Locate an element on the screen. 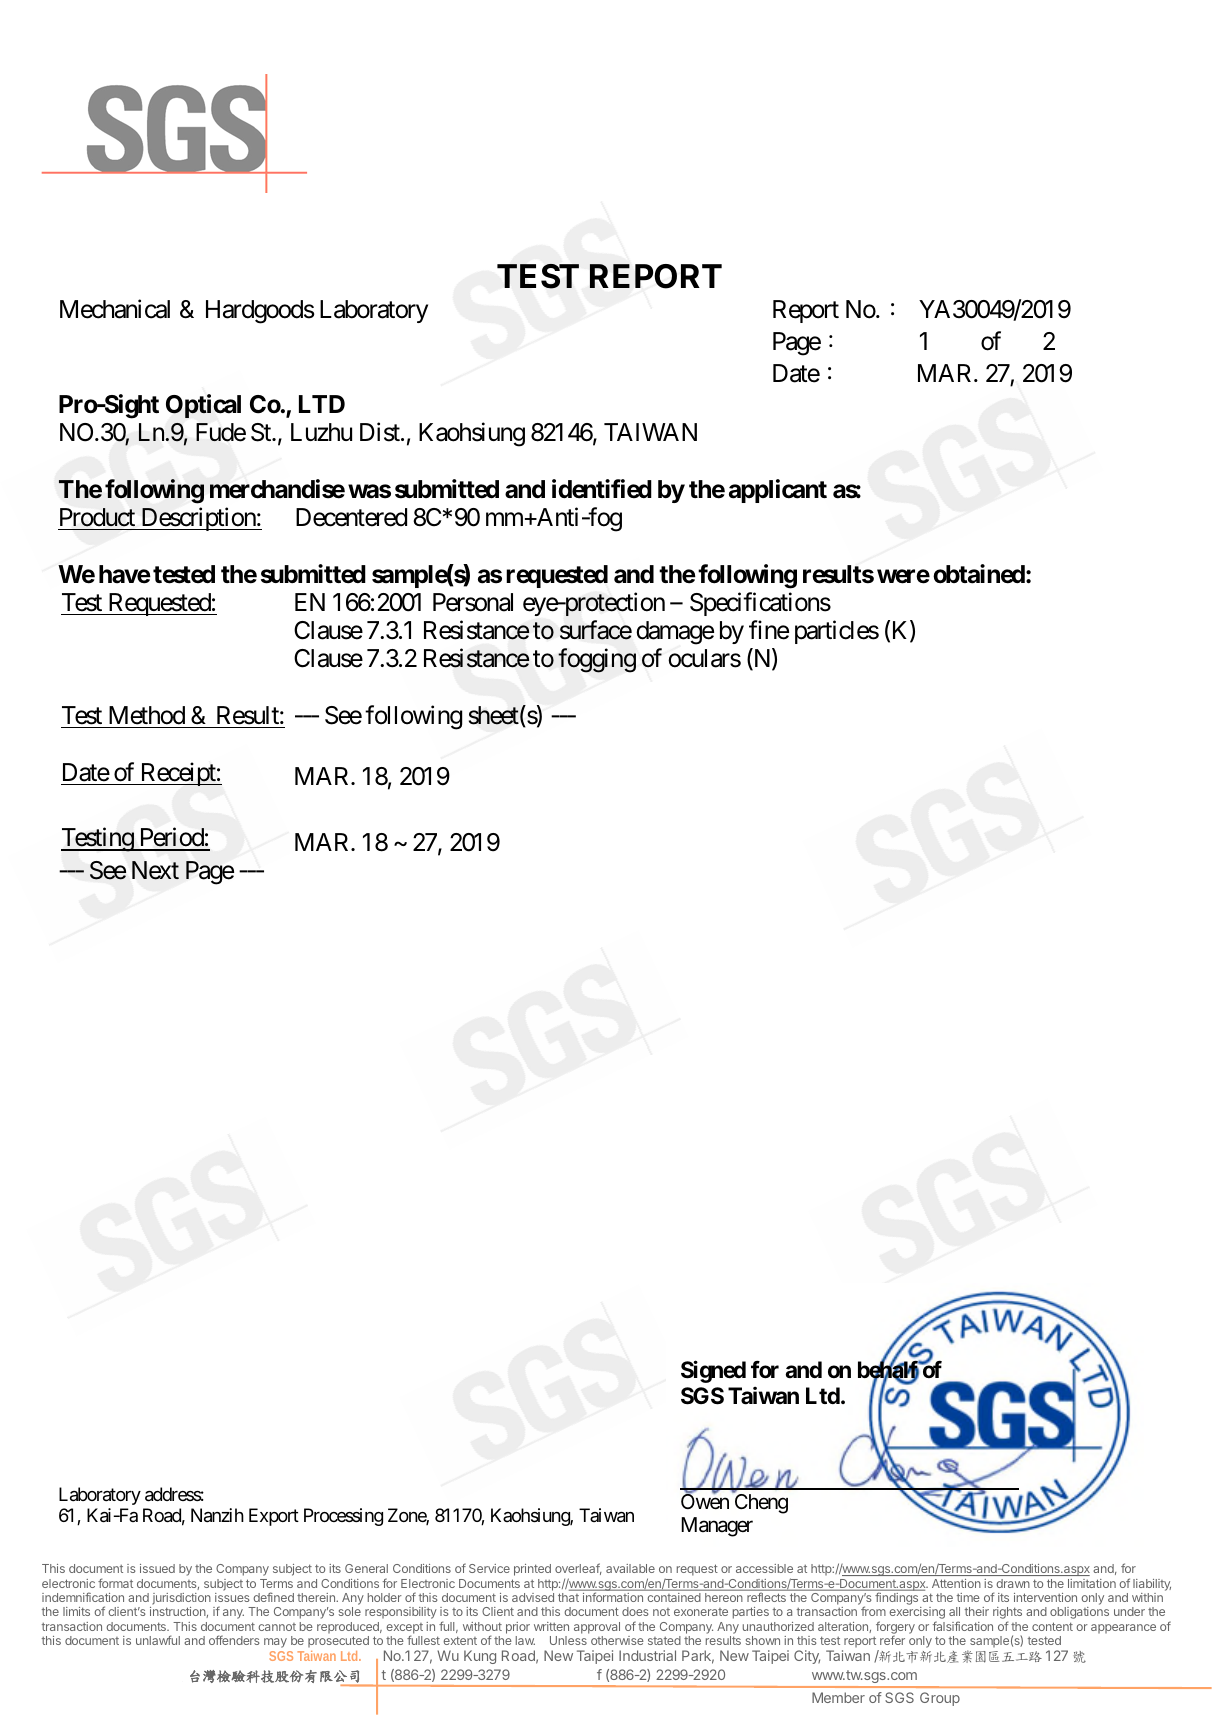 The height and width of the screenshot is (1726, 1220). Signed is located at coordinates (713, 1371).
